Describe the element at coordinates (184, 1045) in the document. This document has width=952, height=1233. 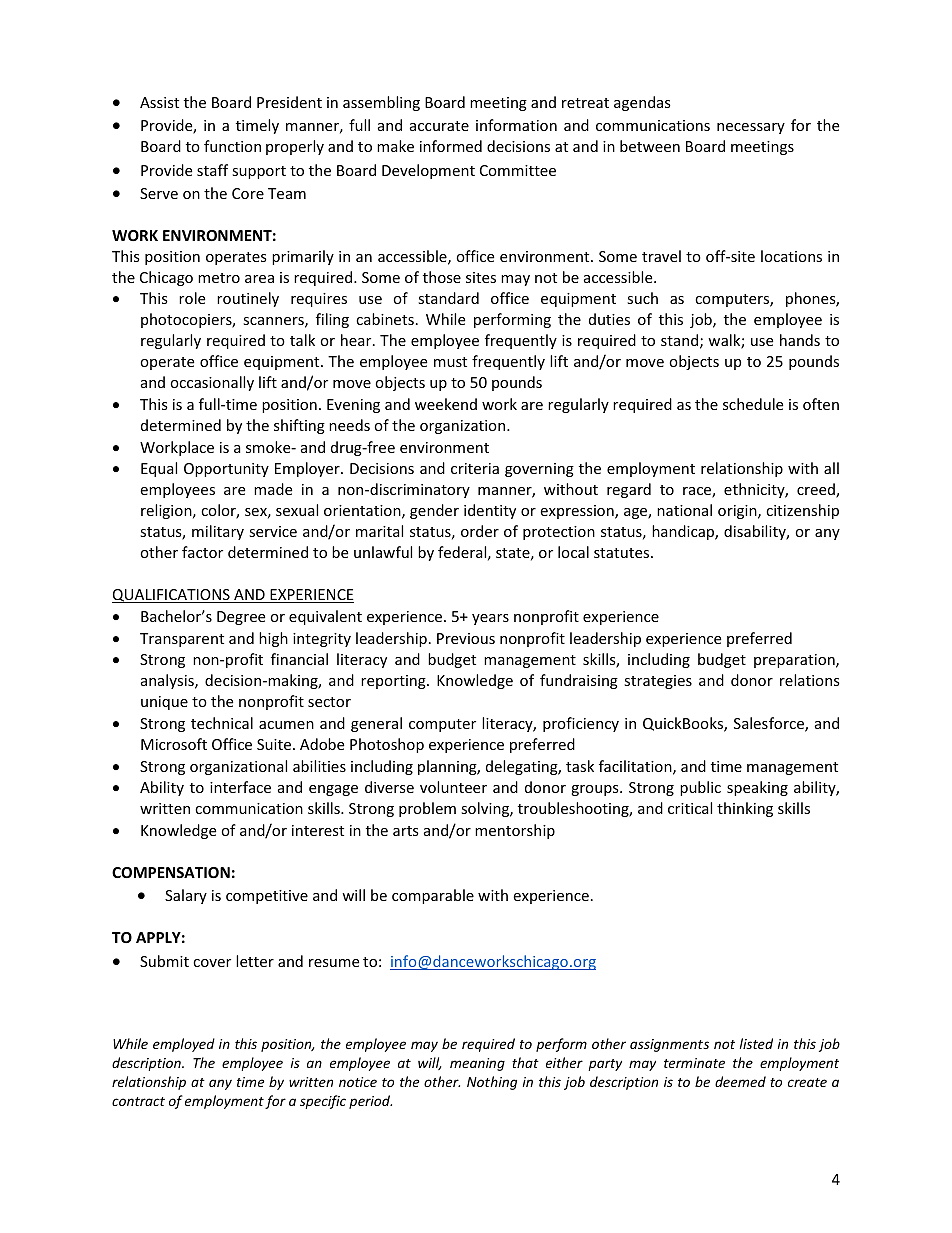
I see `employed` at that location.
